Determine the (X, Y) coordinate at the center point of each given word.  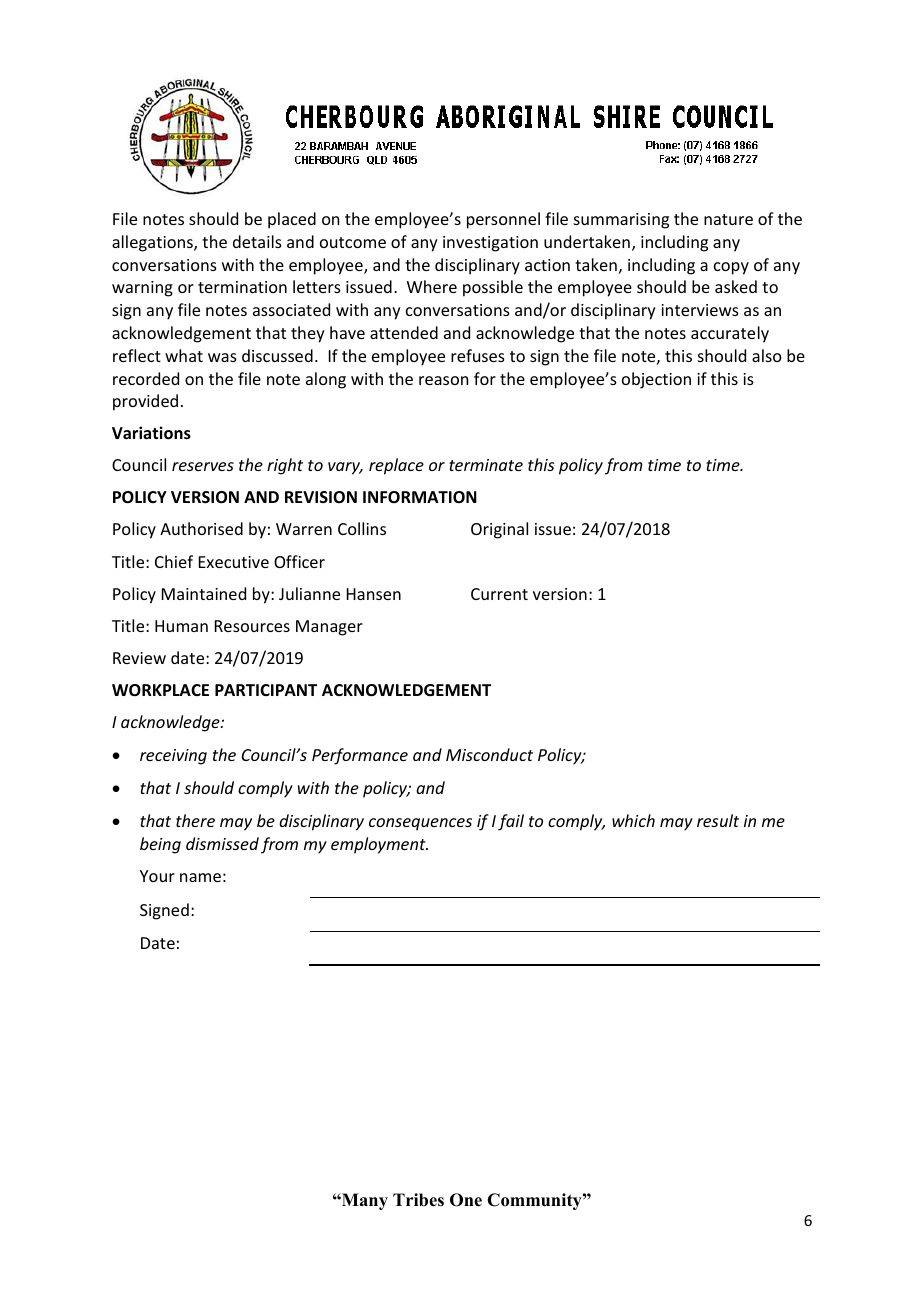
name (200, 877)
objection (656, 380)
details (257, 241)
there (195, 820)
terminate (486, 465)
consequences (420, 824)
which (633, 820)
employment (379, 845)
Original (499, 530)
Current (499, 594)
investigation (490, 244)
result (718, 820)
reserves (203, 466)
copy (731, 268)
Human (181, 626)
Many (364, 1201)
